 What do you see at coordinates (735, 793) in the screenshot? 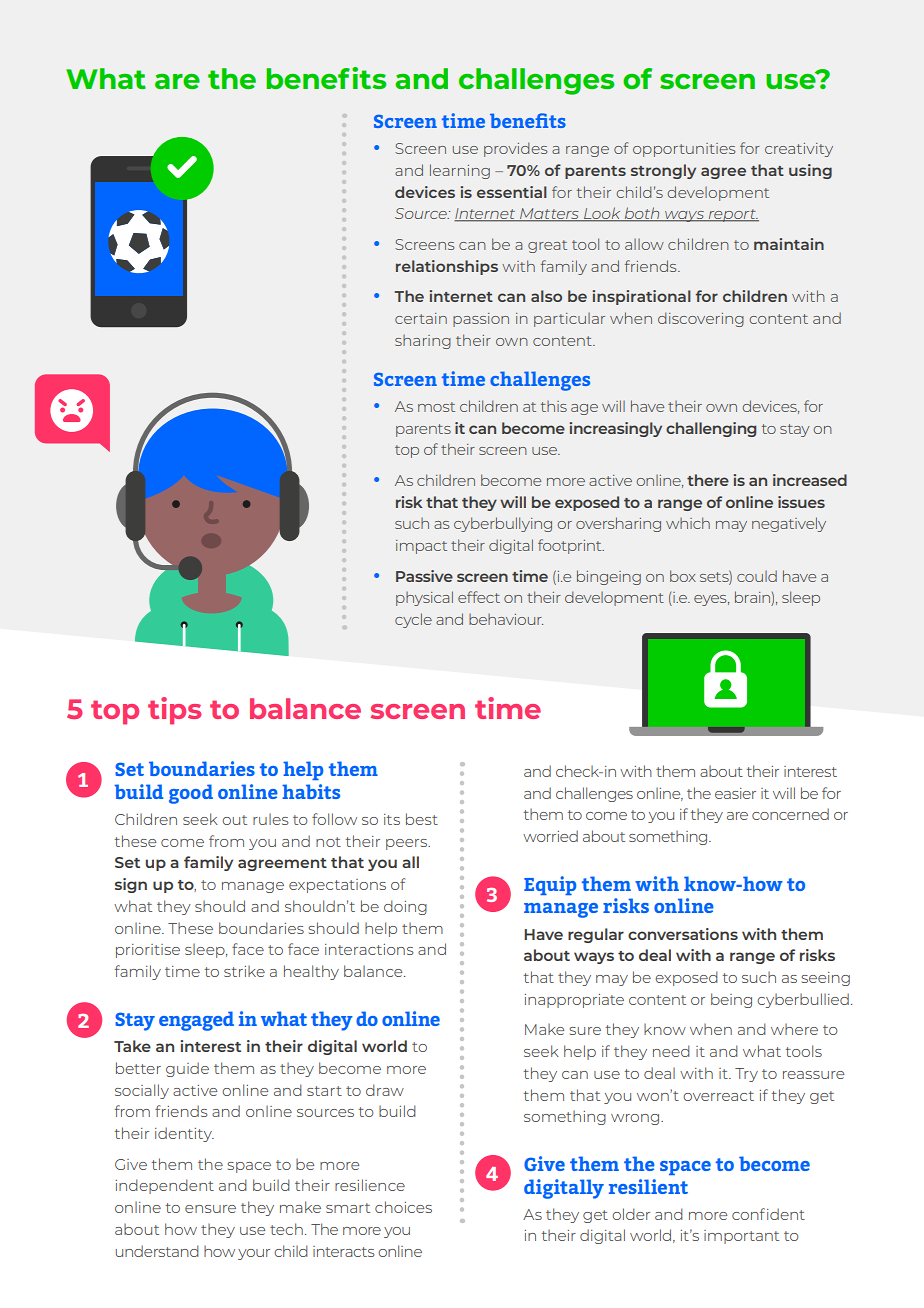
I see `easier` at bounding box center [735, 793].
